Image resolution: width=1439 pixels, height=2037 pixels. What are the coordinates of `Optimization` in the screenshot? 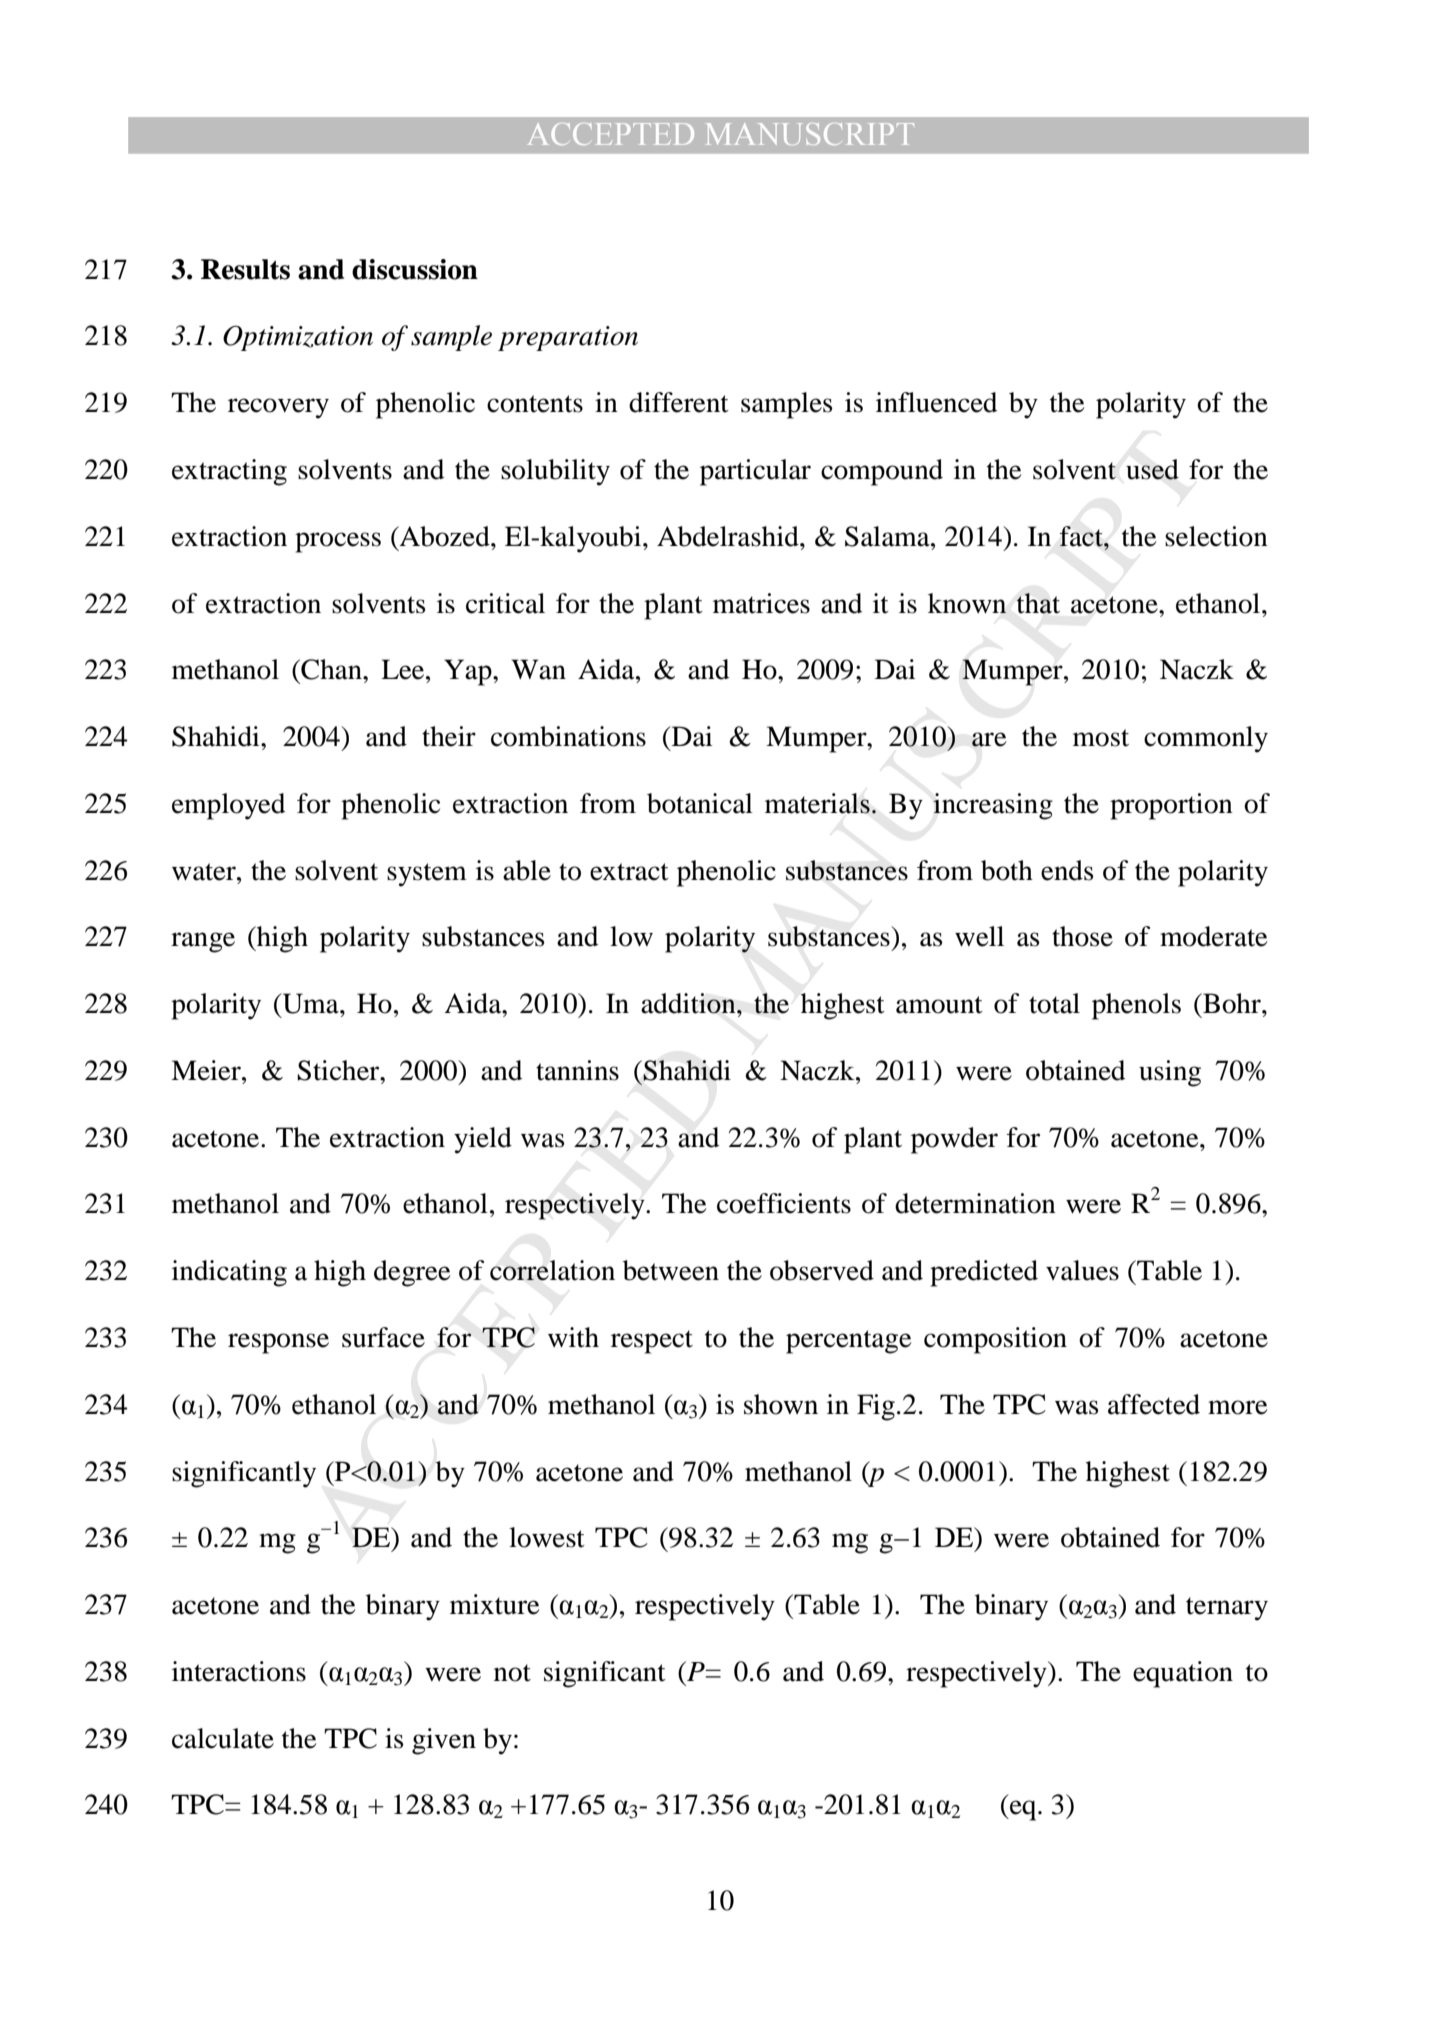 It's located at (298, 338).
